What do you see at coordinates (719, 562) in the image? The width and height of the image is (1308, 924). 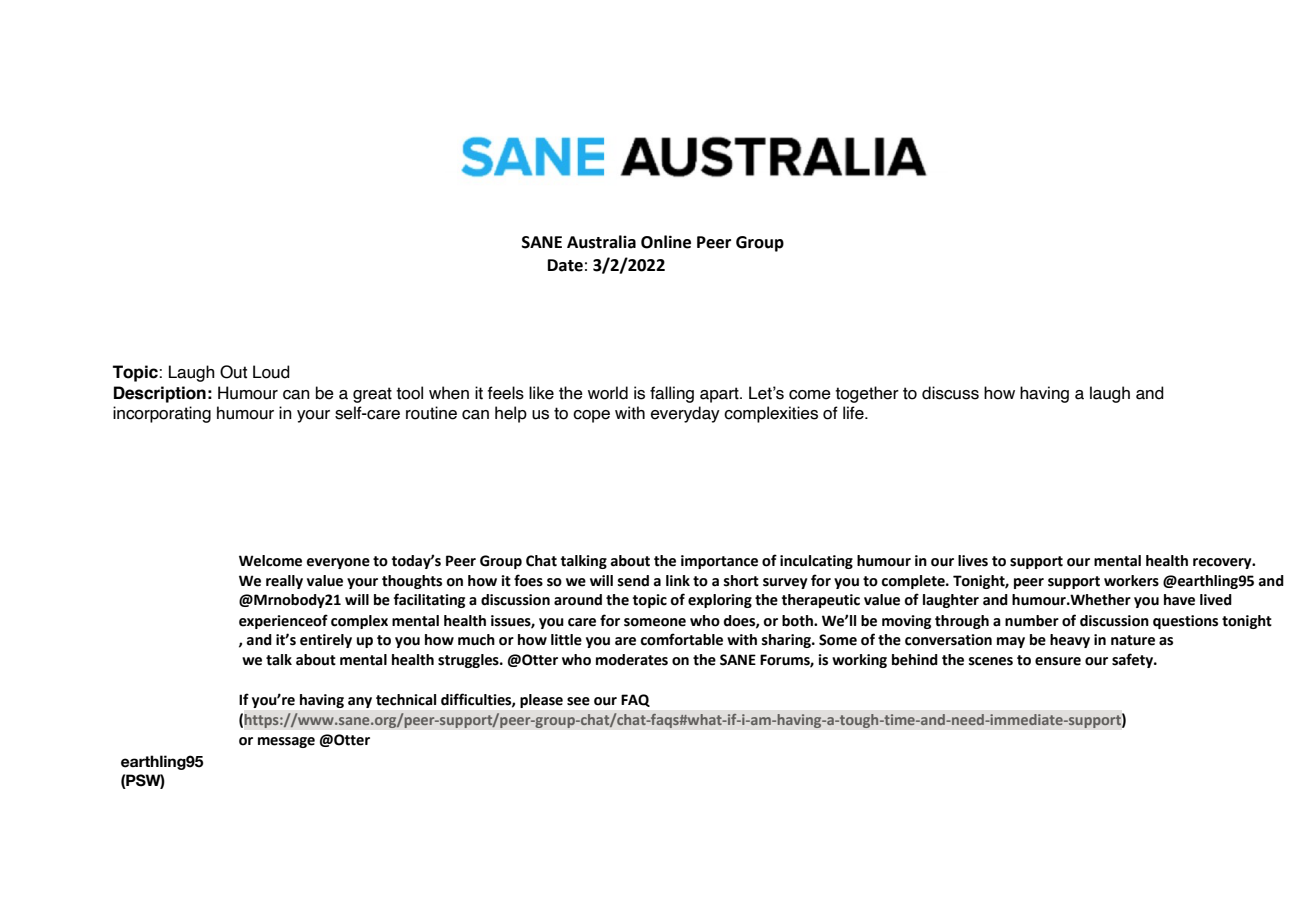 I see `importance` at bounding box center [719, 562].
